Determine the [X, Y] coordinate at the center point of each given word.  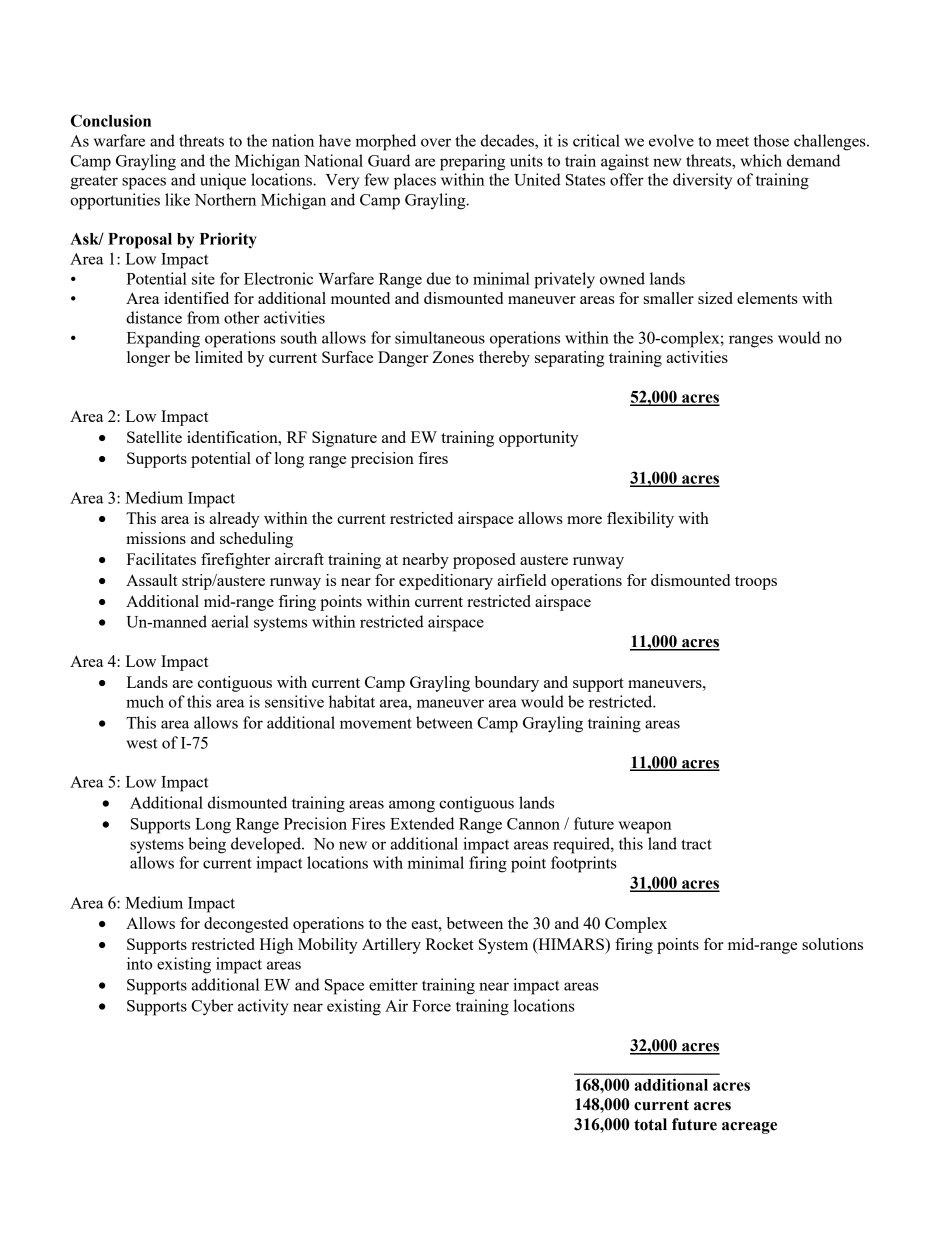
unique [223, 181]
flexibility [640, 520]
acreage [749, 1128]
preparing [472, 162]
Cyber [212, 1007]
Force [431, 1006]
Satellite [154, 437]
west [141, 743]
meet [732, 141]
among [412, 806]
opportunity [539, 439]
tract [696, 844]
